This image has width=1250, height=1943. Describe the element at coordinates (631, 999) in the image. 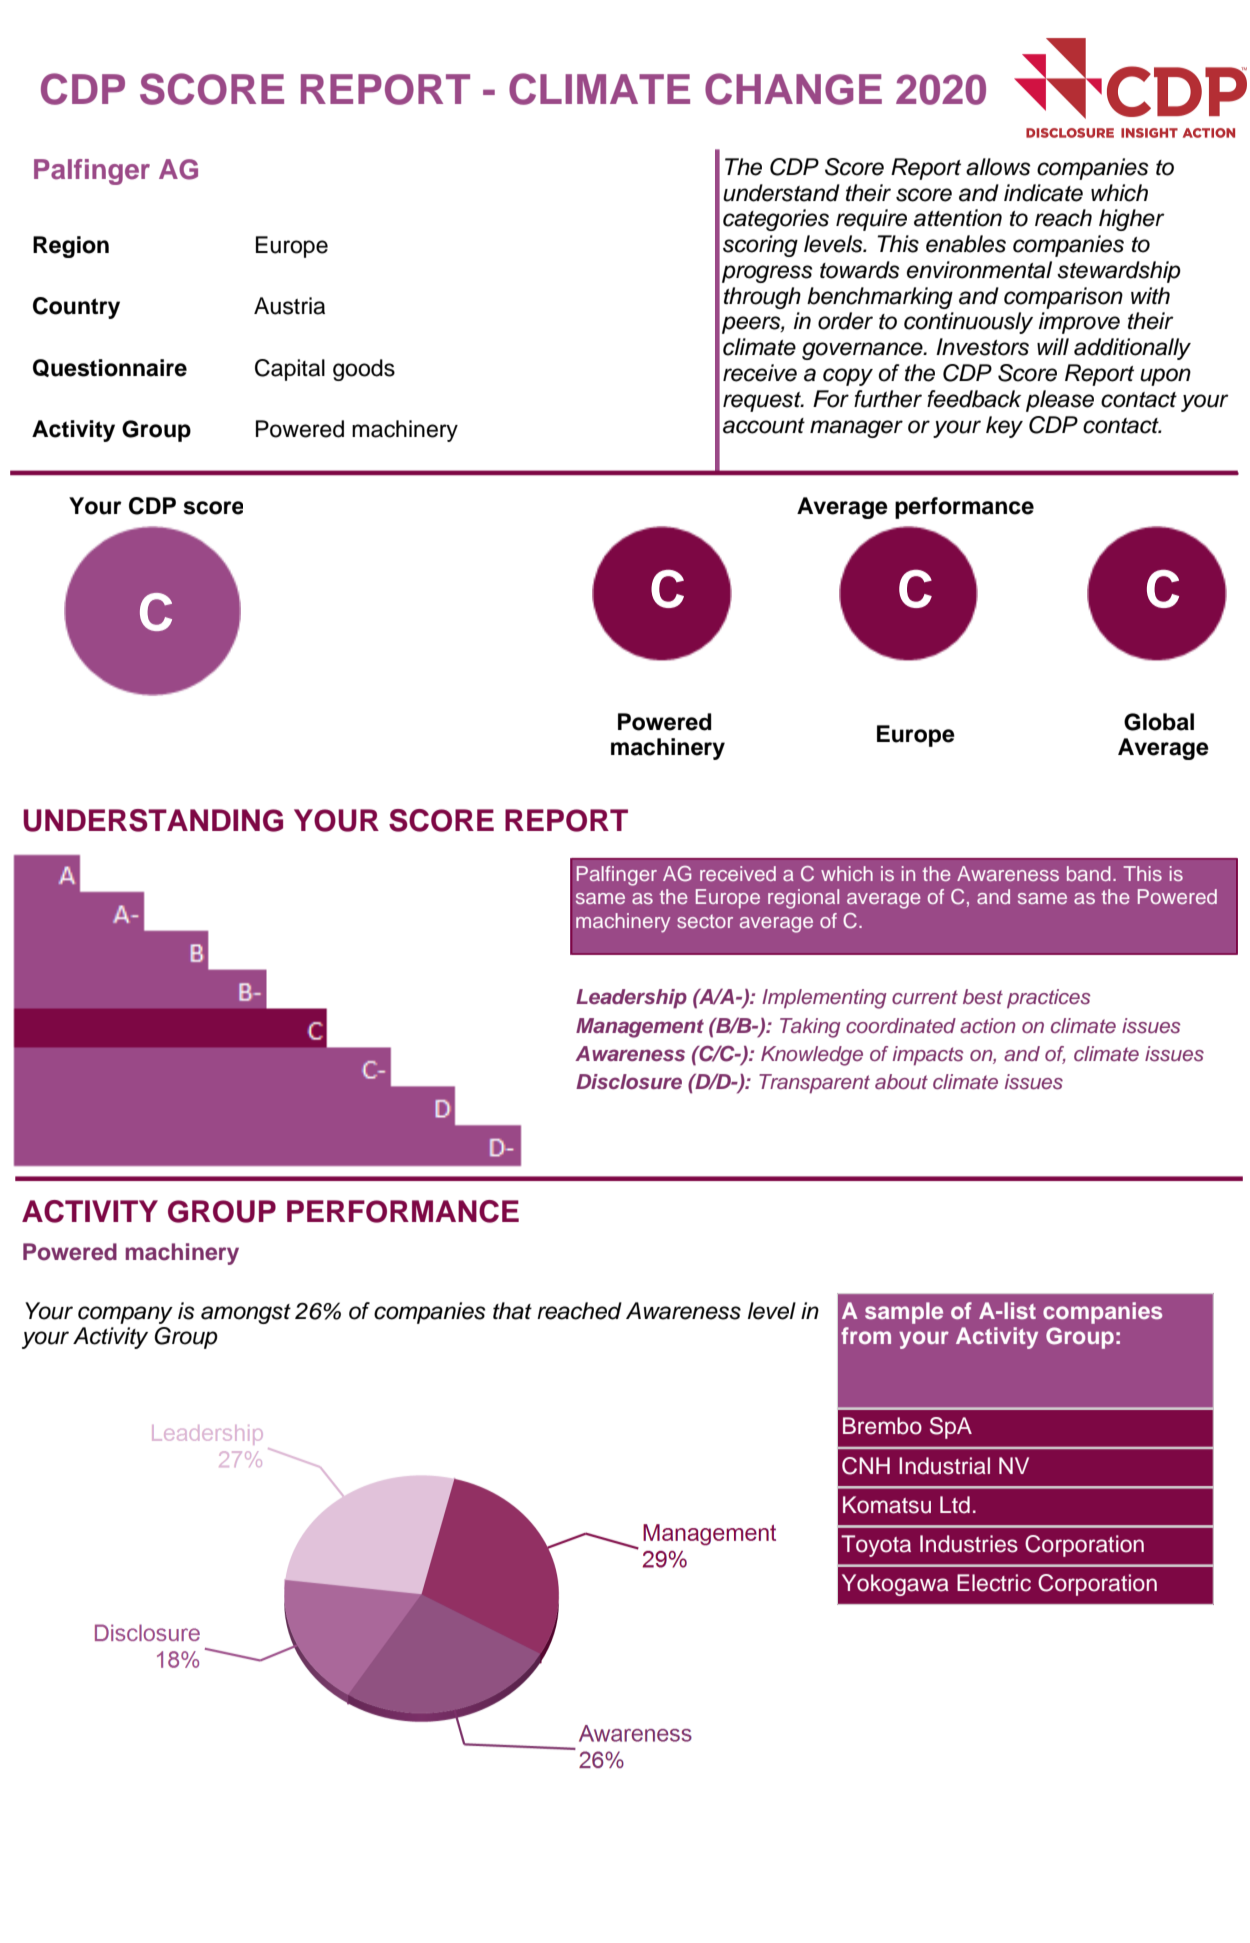

I see `Leadership` at that location.
